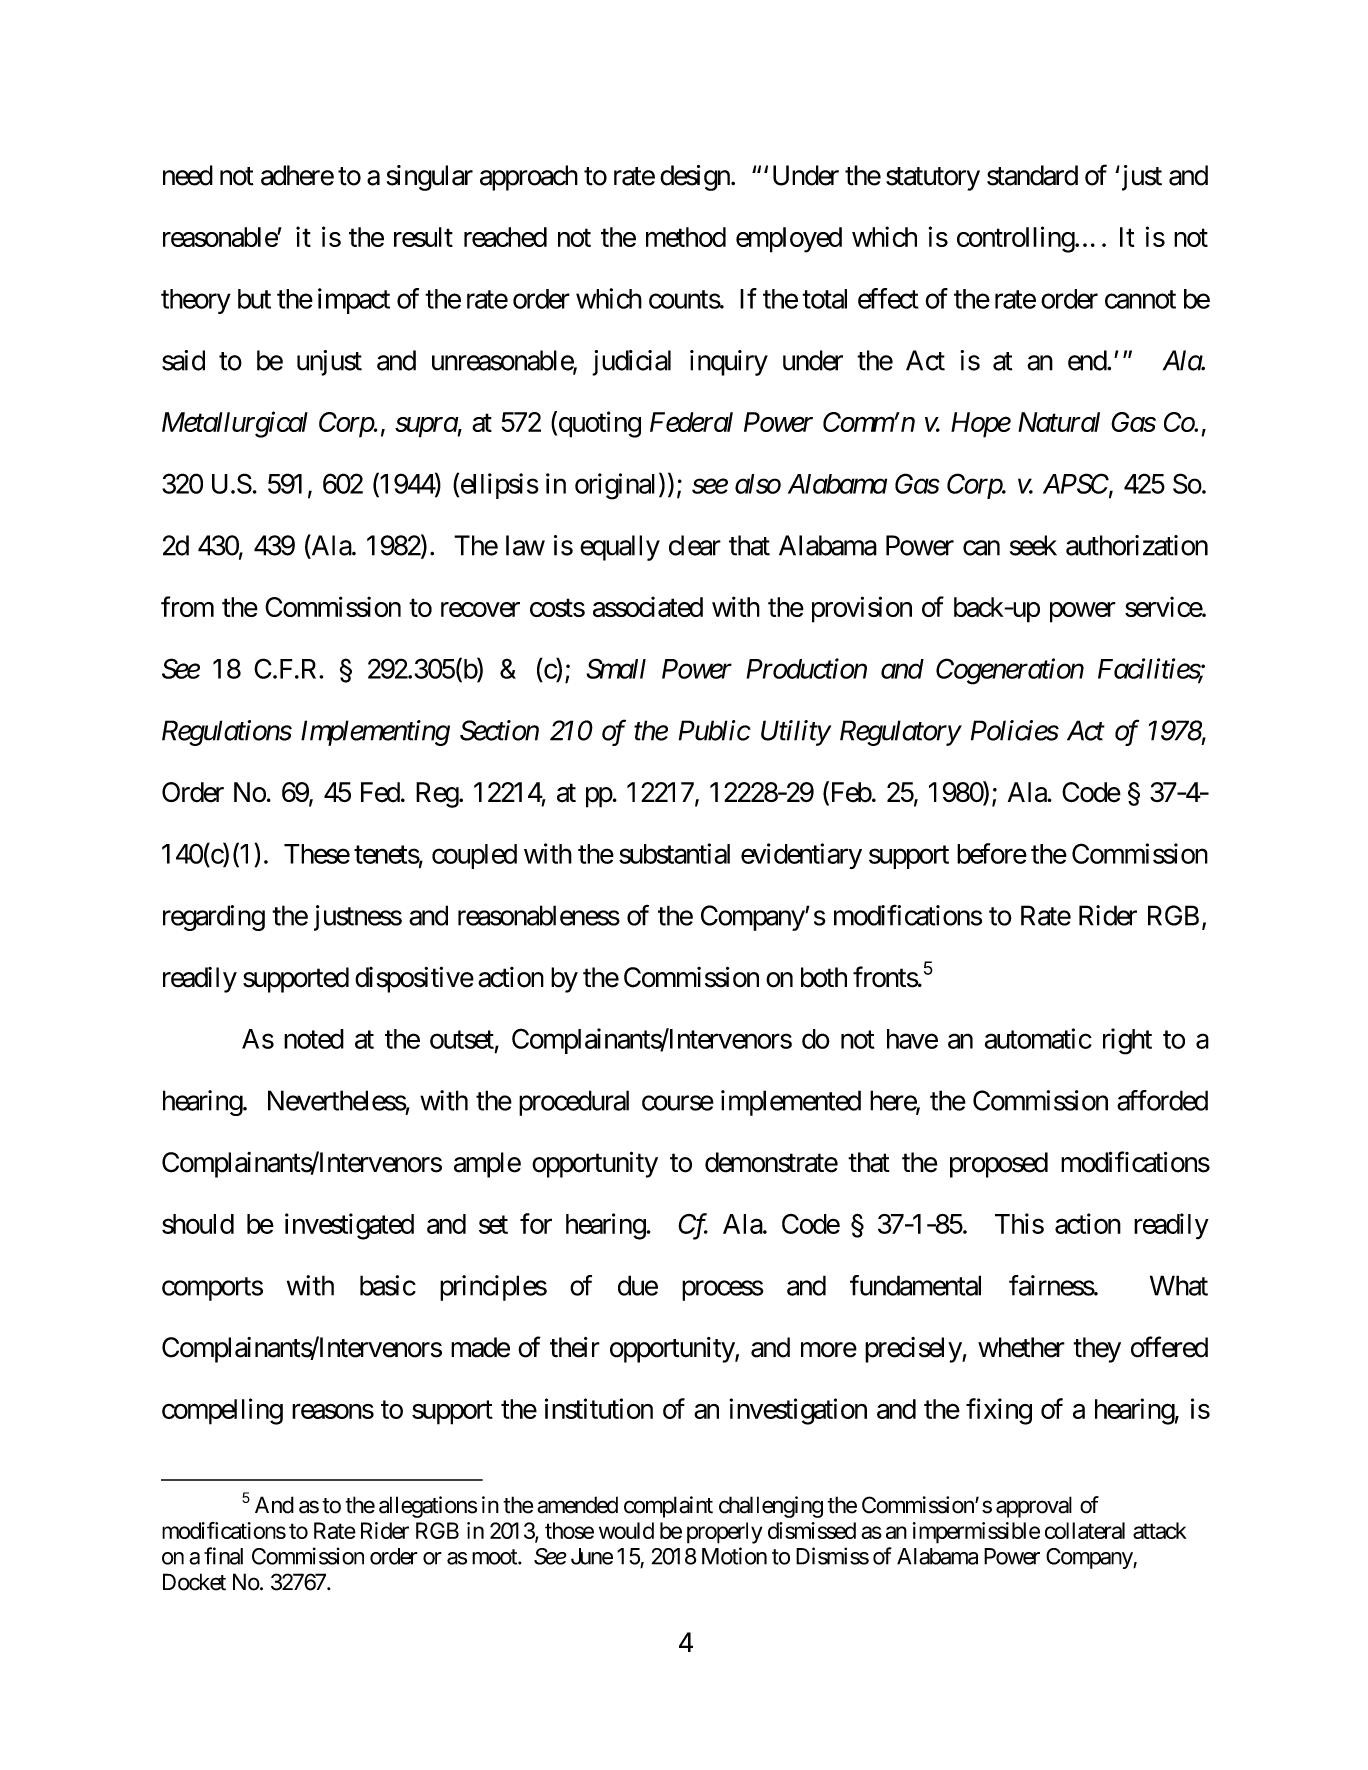 This screenshot has width=1368, height=1770. Describe the element at coordinates (187, 606) in the screenshot. I see `from` at that location.
